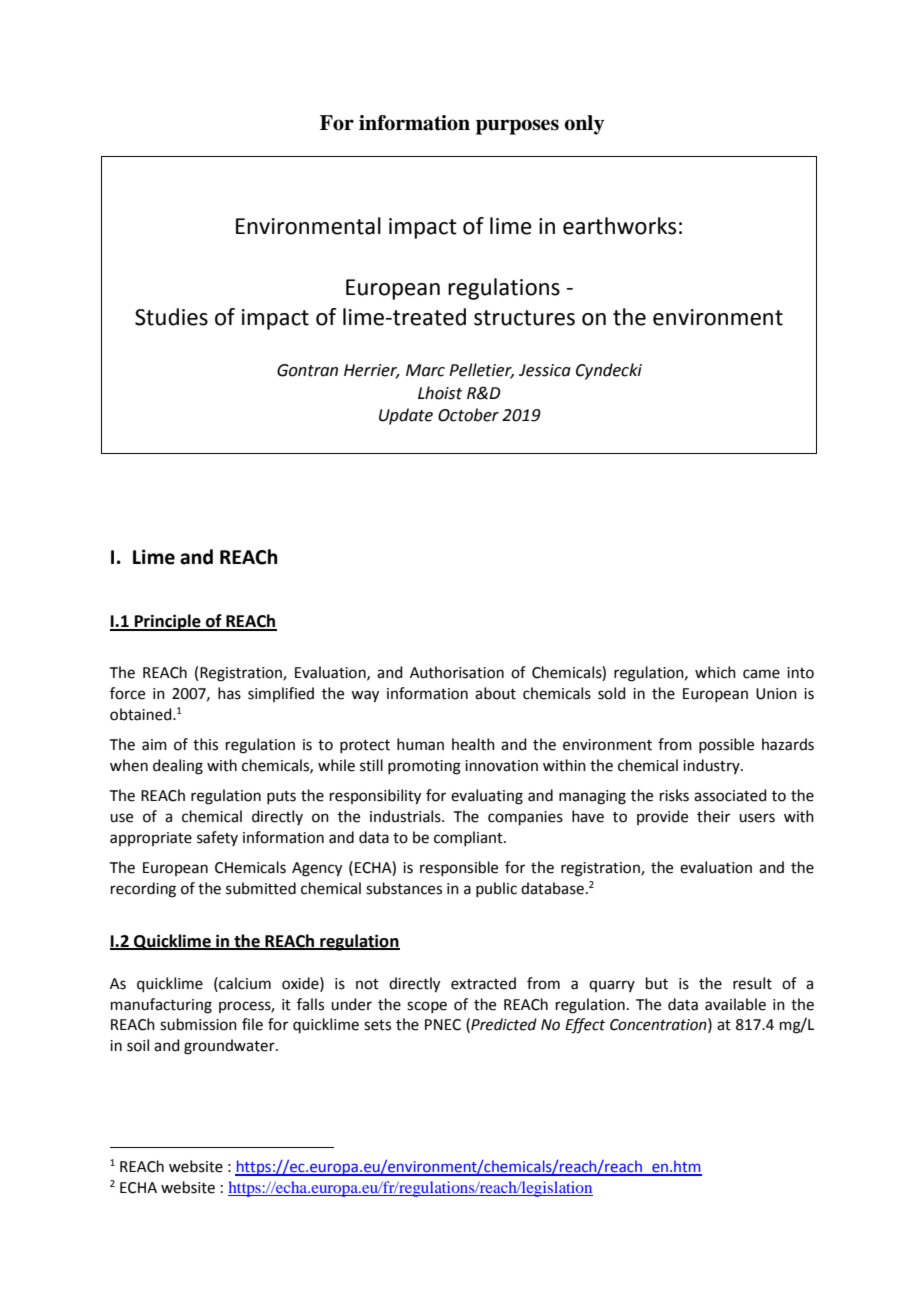  Describe the element at coordinates (425, 370) in the page. I see `Marc` at that location.
